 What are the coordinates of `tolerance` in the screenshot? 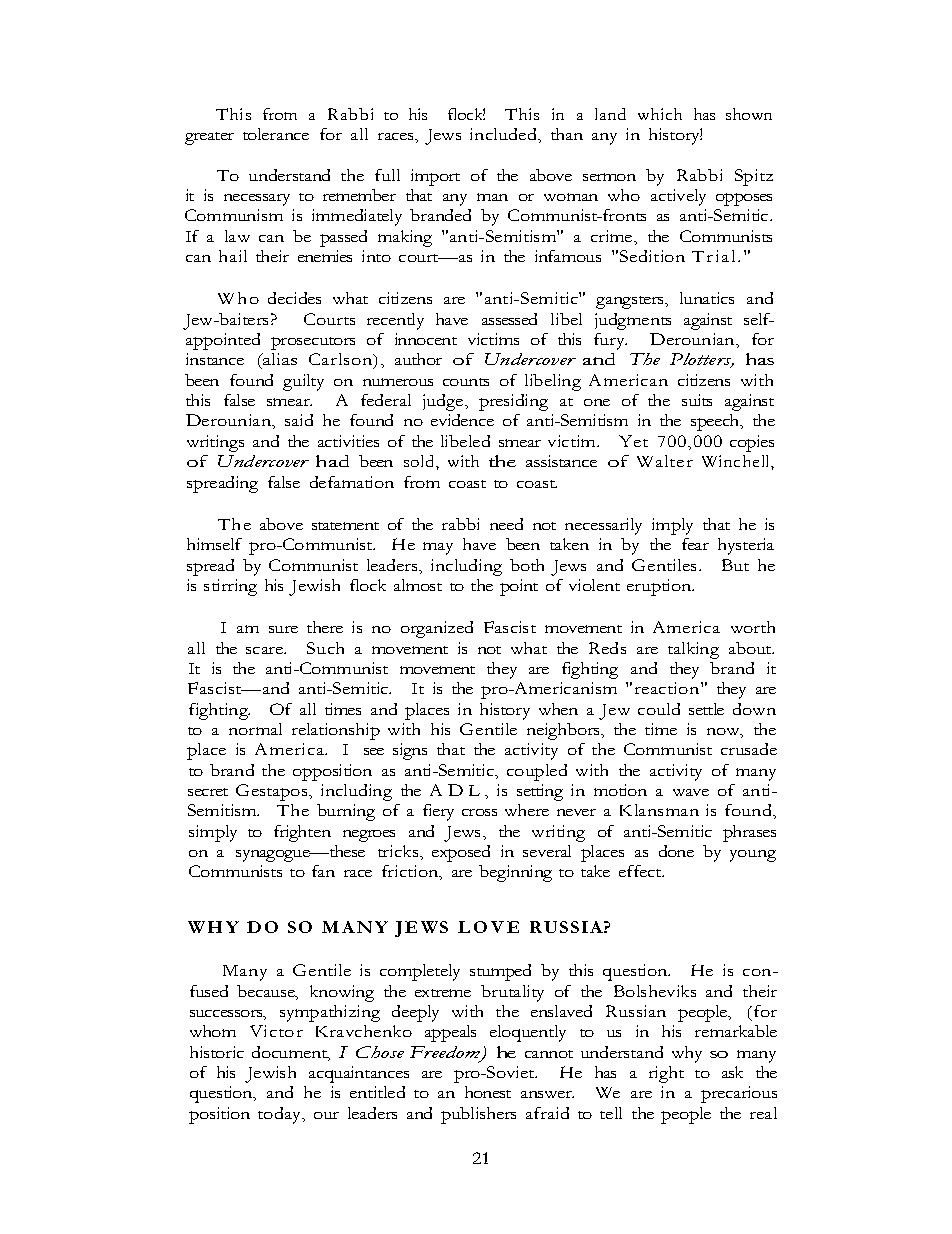 It's located at (276, 134).
